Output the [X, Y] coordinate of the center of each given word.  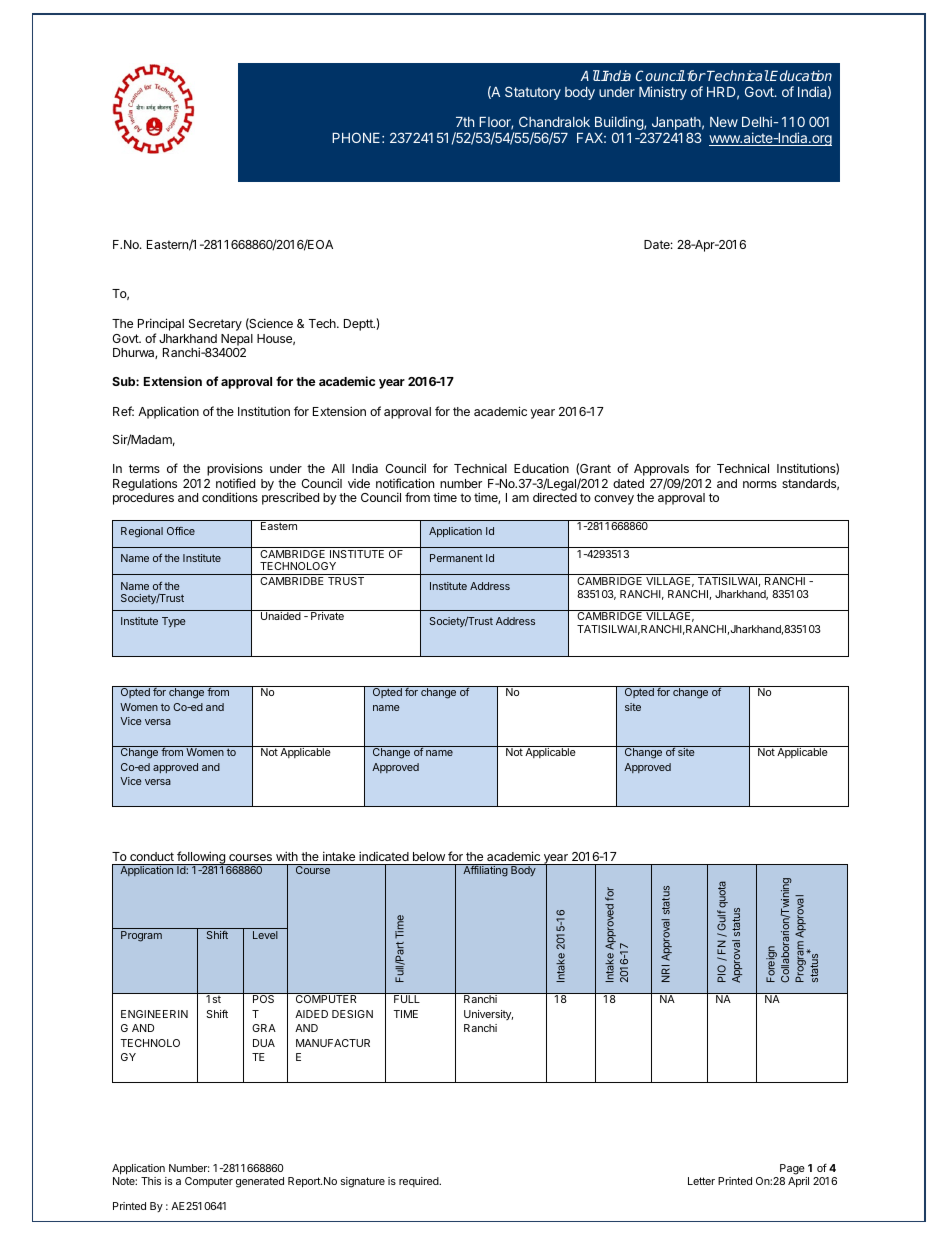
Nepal [237, 340]
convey [614, 500]
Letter [701, 1181]
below [429, 856]
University [488, 1015]
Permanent [456, 558]
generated [260, 1182]
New [724, 122]
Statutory [533, 93]
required [420, 1182]
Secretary [215, 325]
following [201, 858]
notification [405, 483]
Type [174, 622]
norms [760, 484]
